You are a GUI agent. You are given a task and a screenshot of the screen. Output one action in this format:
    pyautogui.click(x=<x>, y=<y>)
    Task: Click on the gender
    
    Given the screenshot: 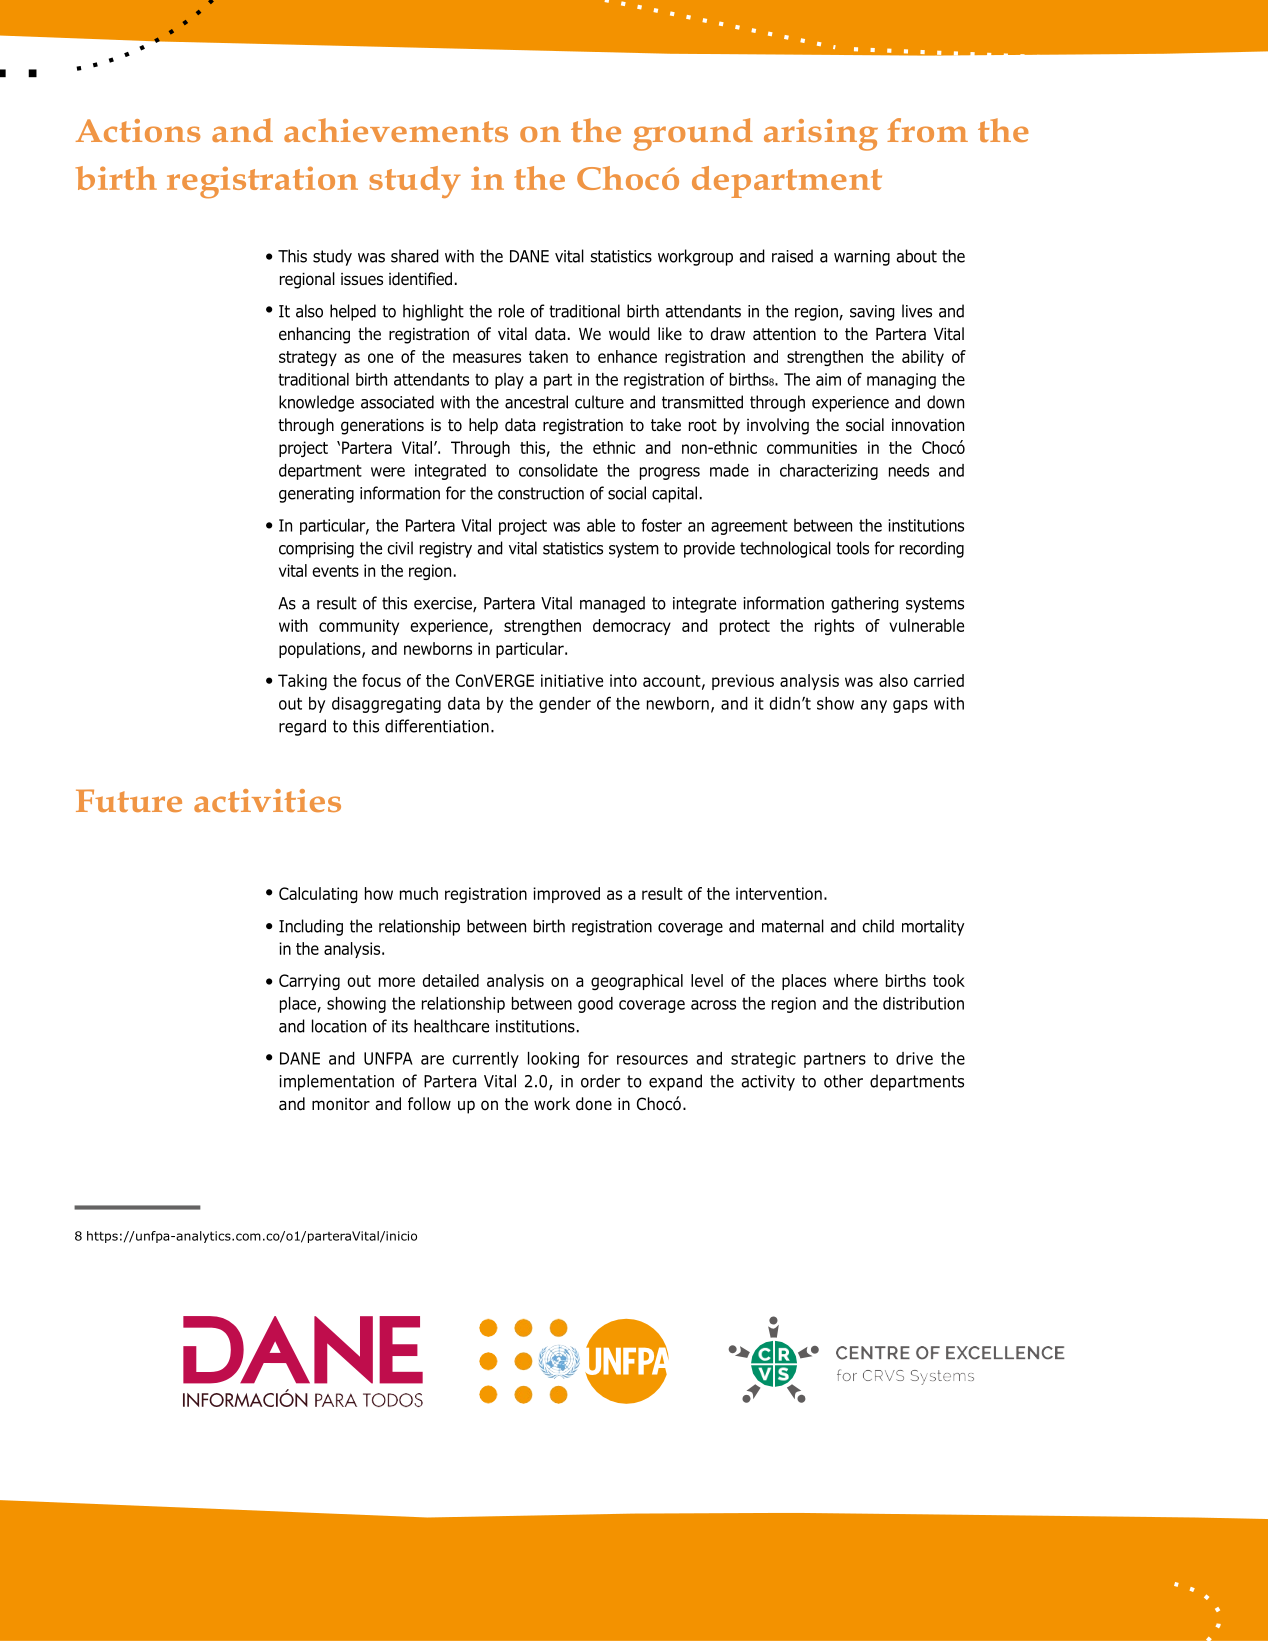 What is the action you would take?
    pyautogui.click(x=565, y=705)
